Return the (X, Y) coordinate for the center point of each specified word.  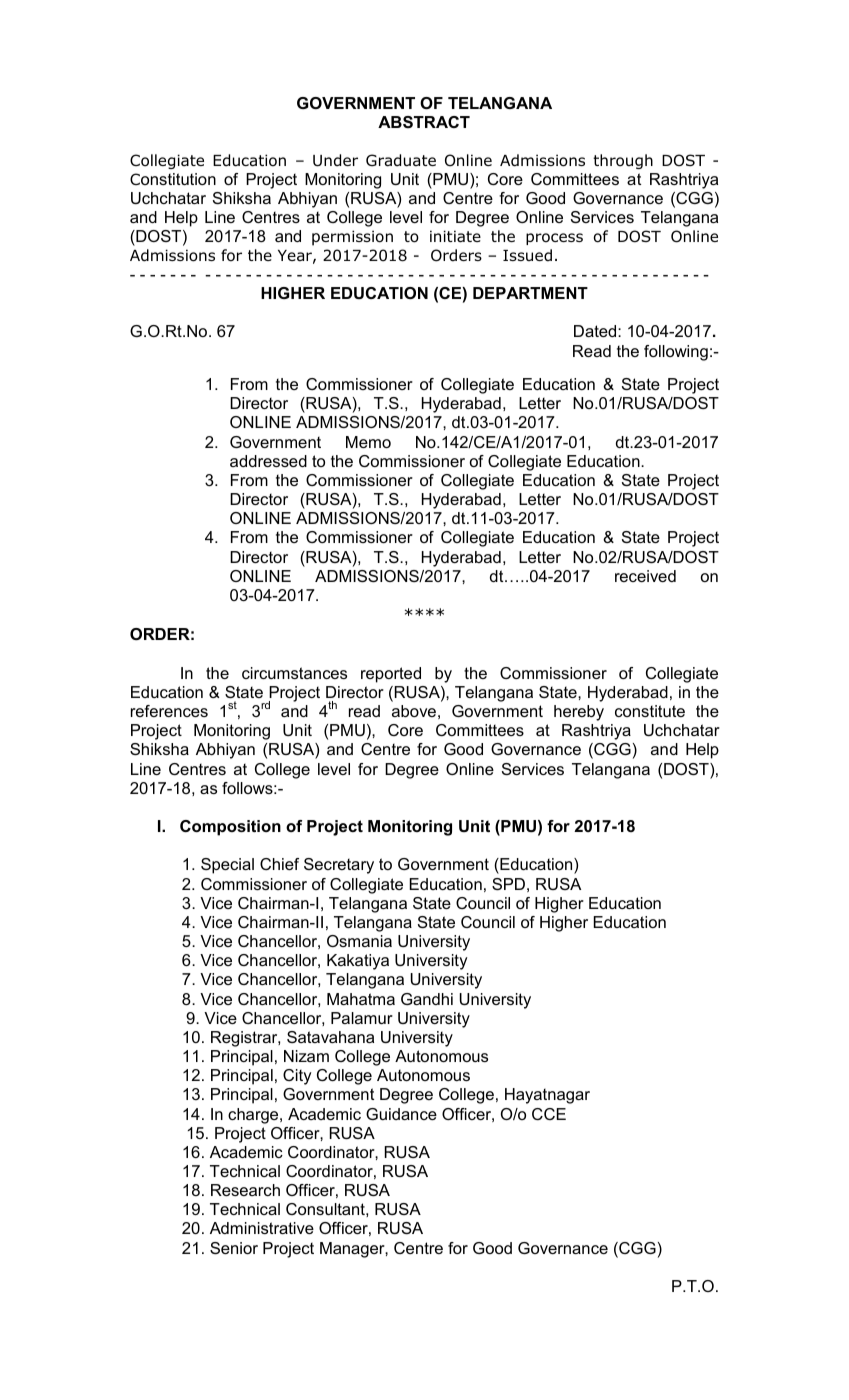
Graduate (401, 160)
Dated (596, 331)
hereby (579, 713)
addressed (268, 461)
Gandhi (427, 999)
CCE (549, 1114)
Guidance (401, 1114)
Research (245, 1190)
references (169, 711)
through (623, 161)
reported (391, 675)
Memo (368, 442)
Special (227, 866)
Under (335, 160)
